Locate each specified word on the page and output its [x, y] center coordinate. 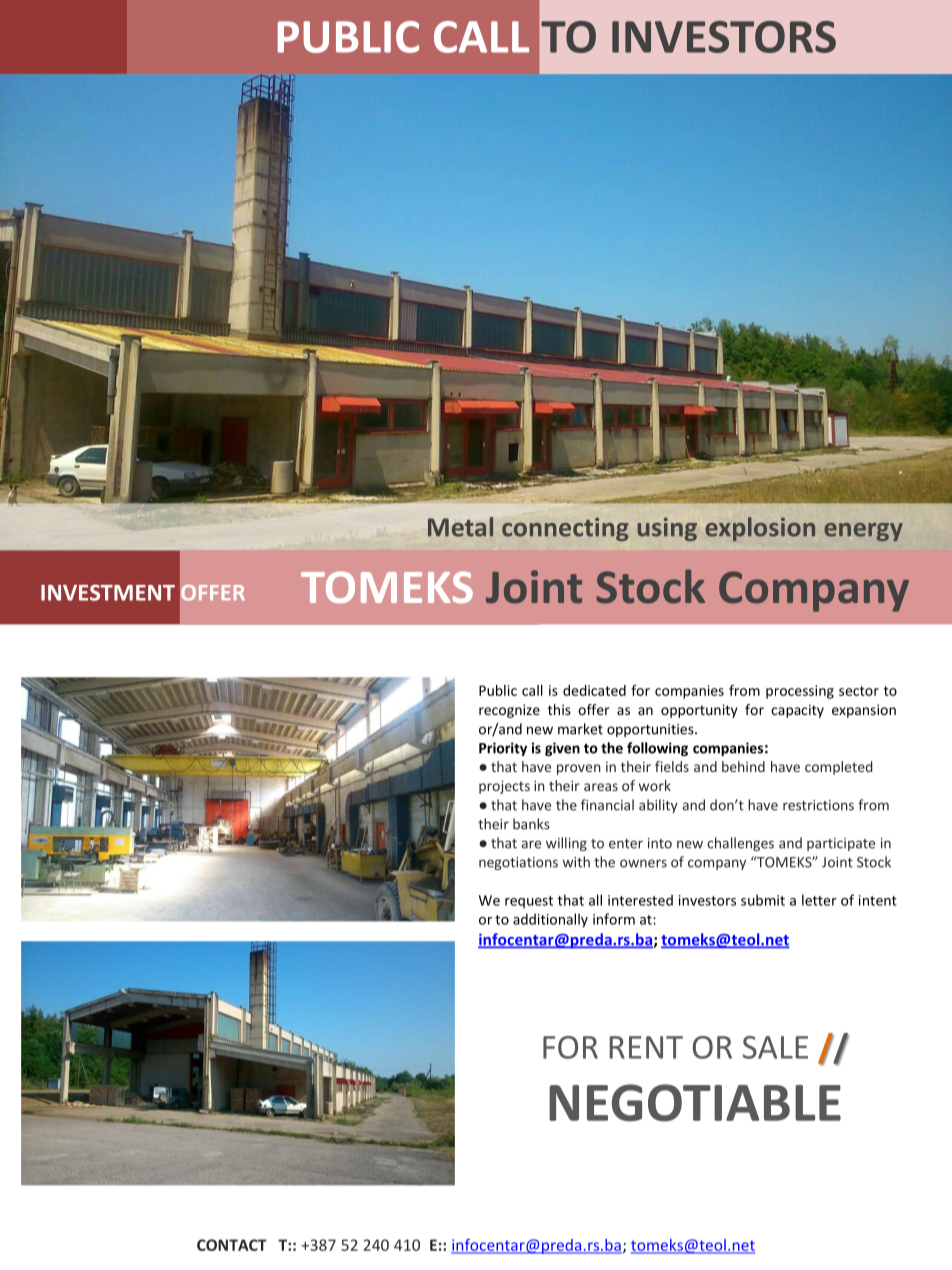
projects [504, 787]
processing [800, 692]
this [559, 709]
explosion [760, 529]
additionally [550, 920]
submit [763, 900]
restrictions [818, 805]
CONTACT [232, 1245]
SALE [775, 1047]
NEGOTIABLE [695, 1103]
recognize [509, 711]
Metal [460, 527]
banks [531, 824]
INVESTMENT [108, 592]
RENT [646, 1047]
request [529, 902]
